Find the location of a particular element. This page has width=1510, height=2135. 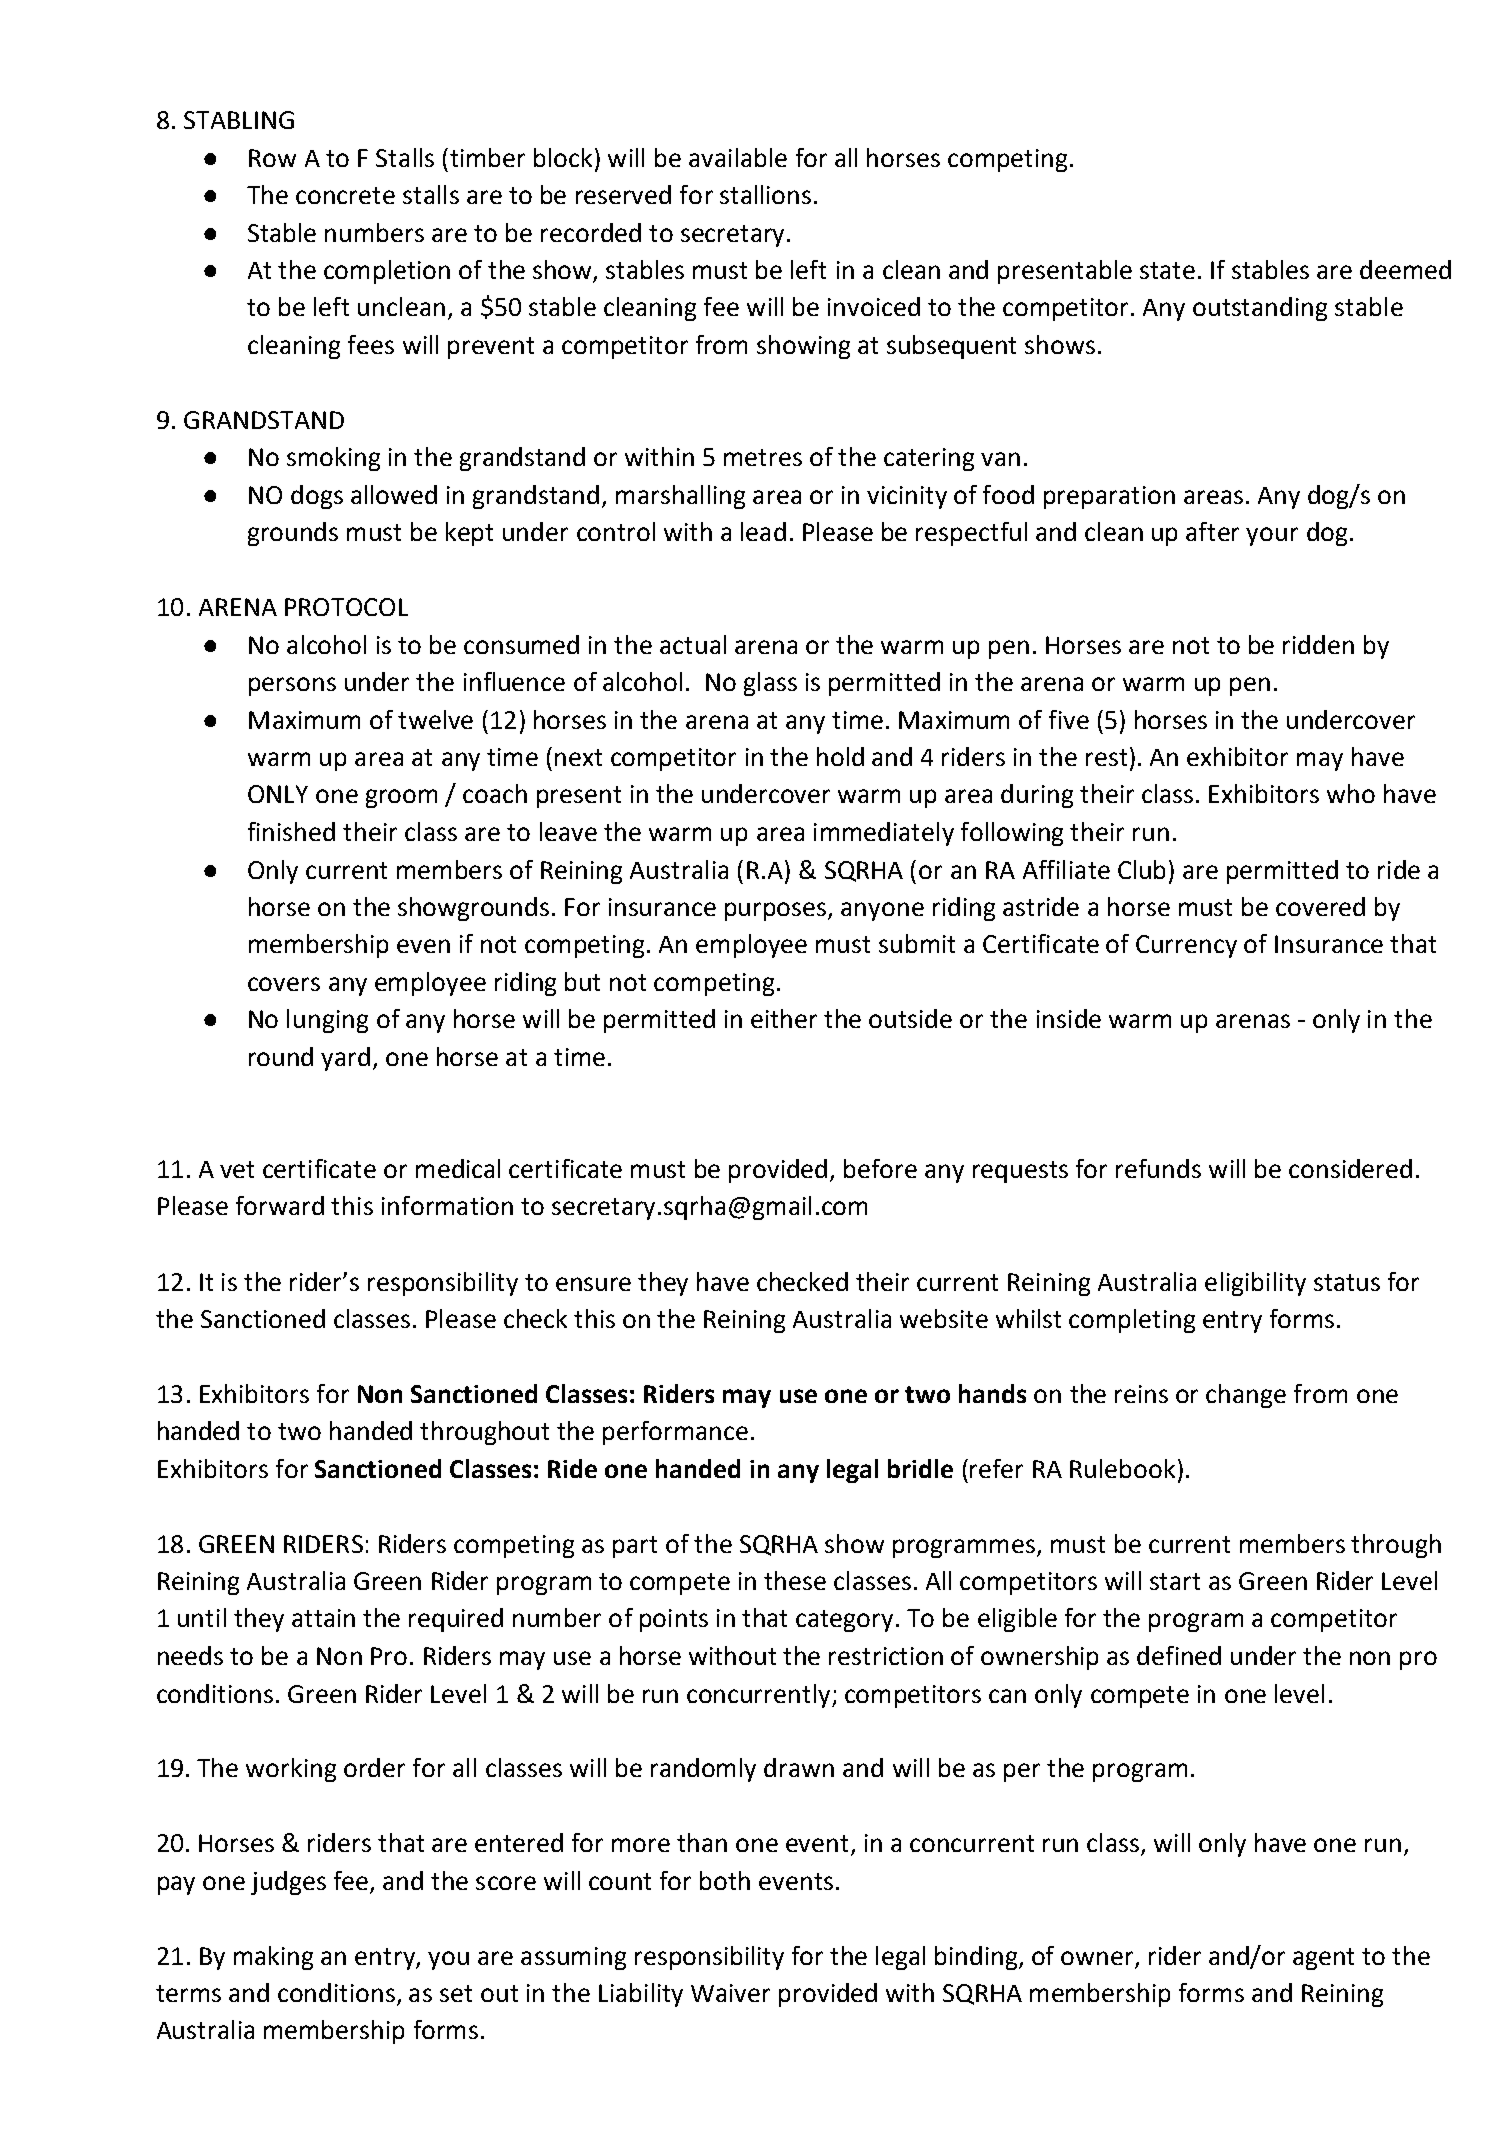

making is located at coordinates (273, 1958).
